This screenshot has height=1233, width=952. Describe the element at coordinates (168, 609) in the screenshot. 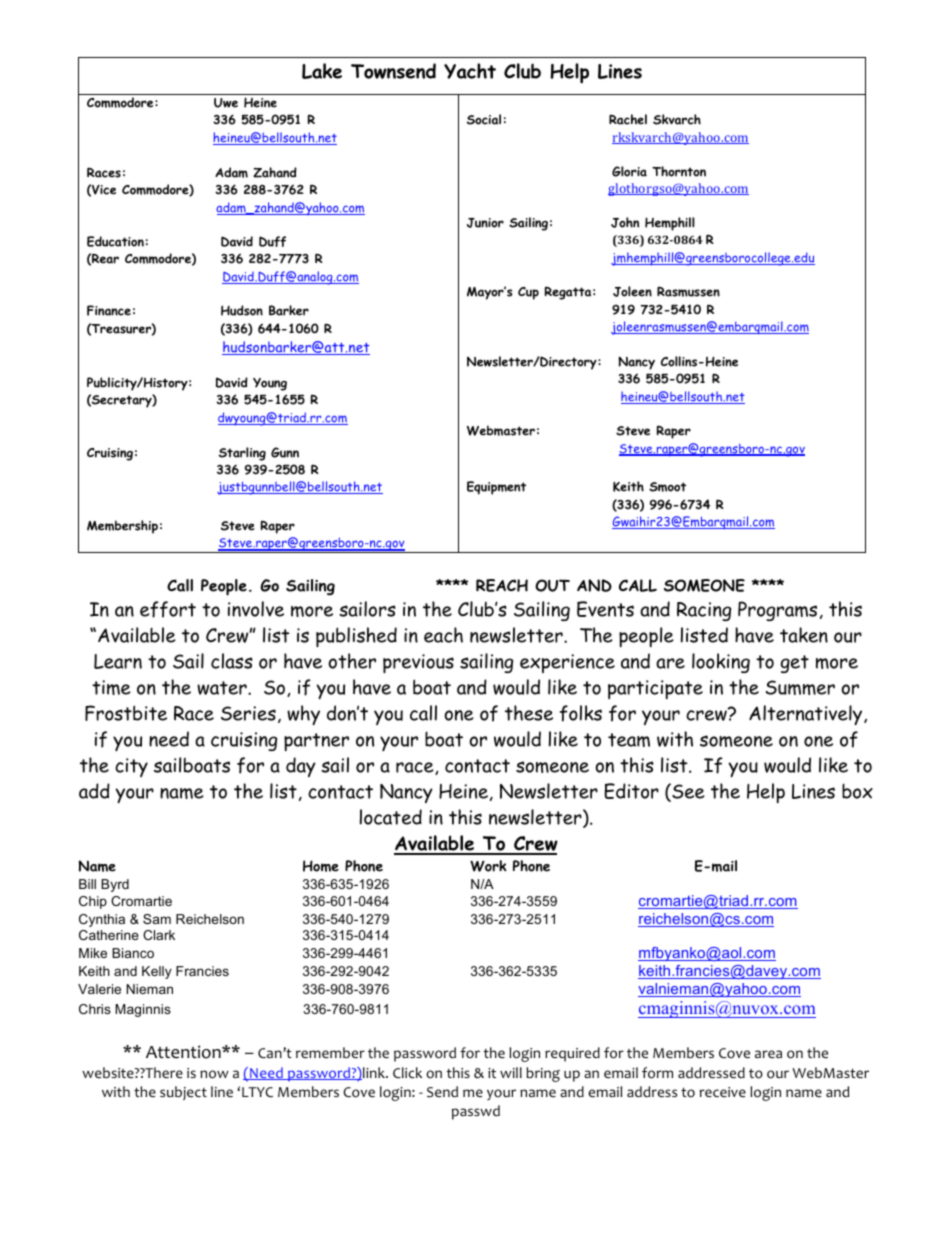

I see `effort` at that location.
